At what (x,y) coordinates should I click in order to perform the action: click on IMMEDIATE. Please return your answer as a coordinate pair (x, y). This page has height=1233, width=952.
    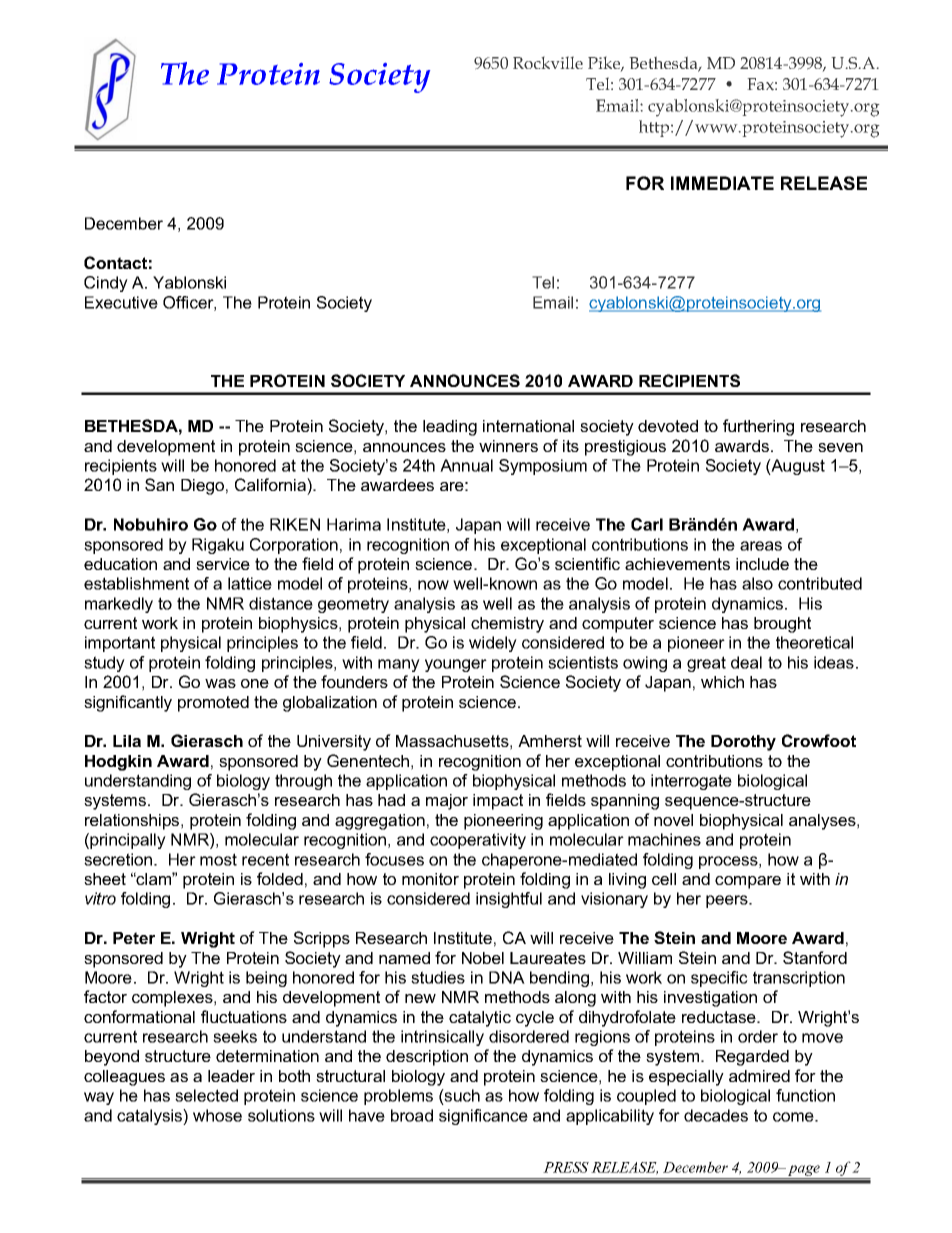
    Looking at the image, I should click on (722, 183).
